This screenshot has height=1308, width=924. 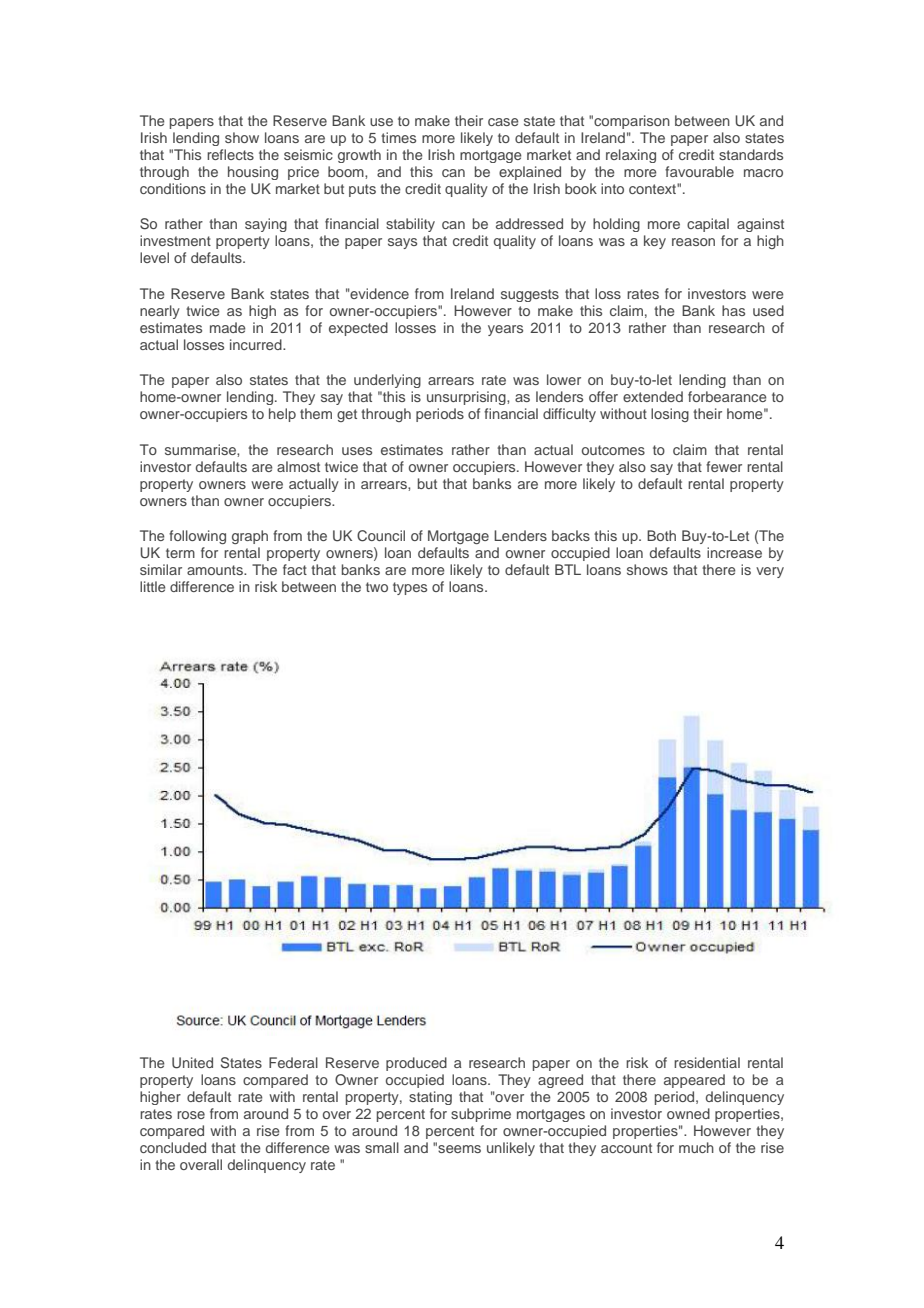 I want to click on two, so click(x=377, y=587).
